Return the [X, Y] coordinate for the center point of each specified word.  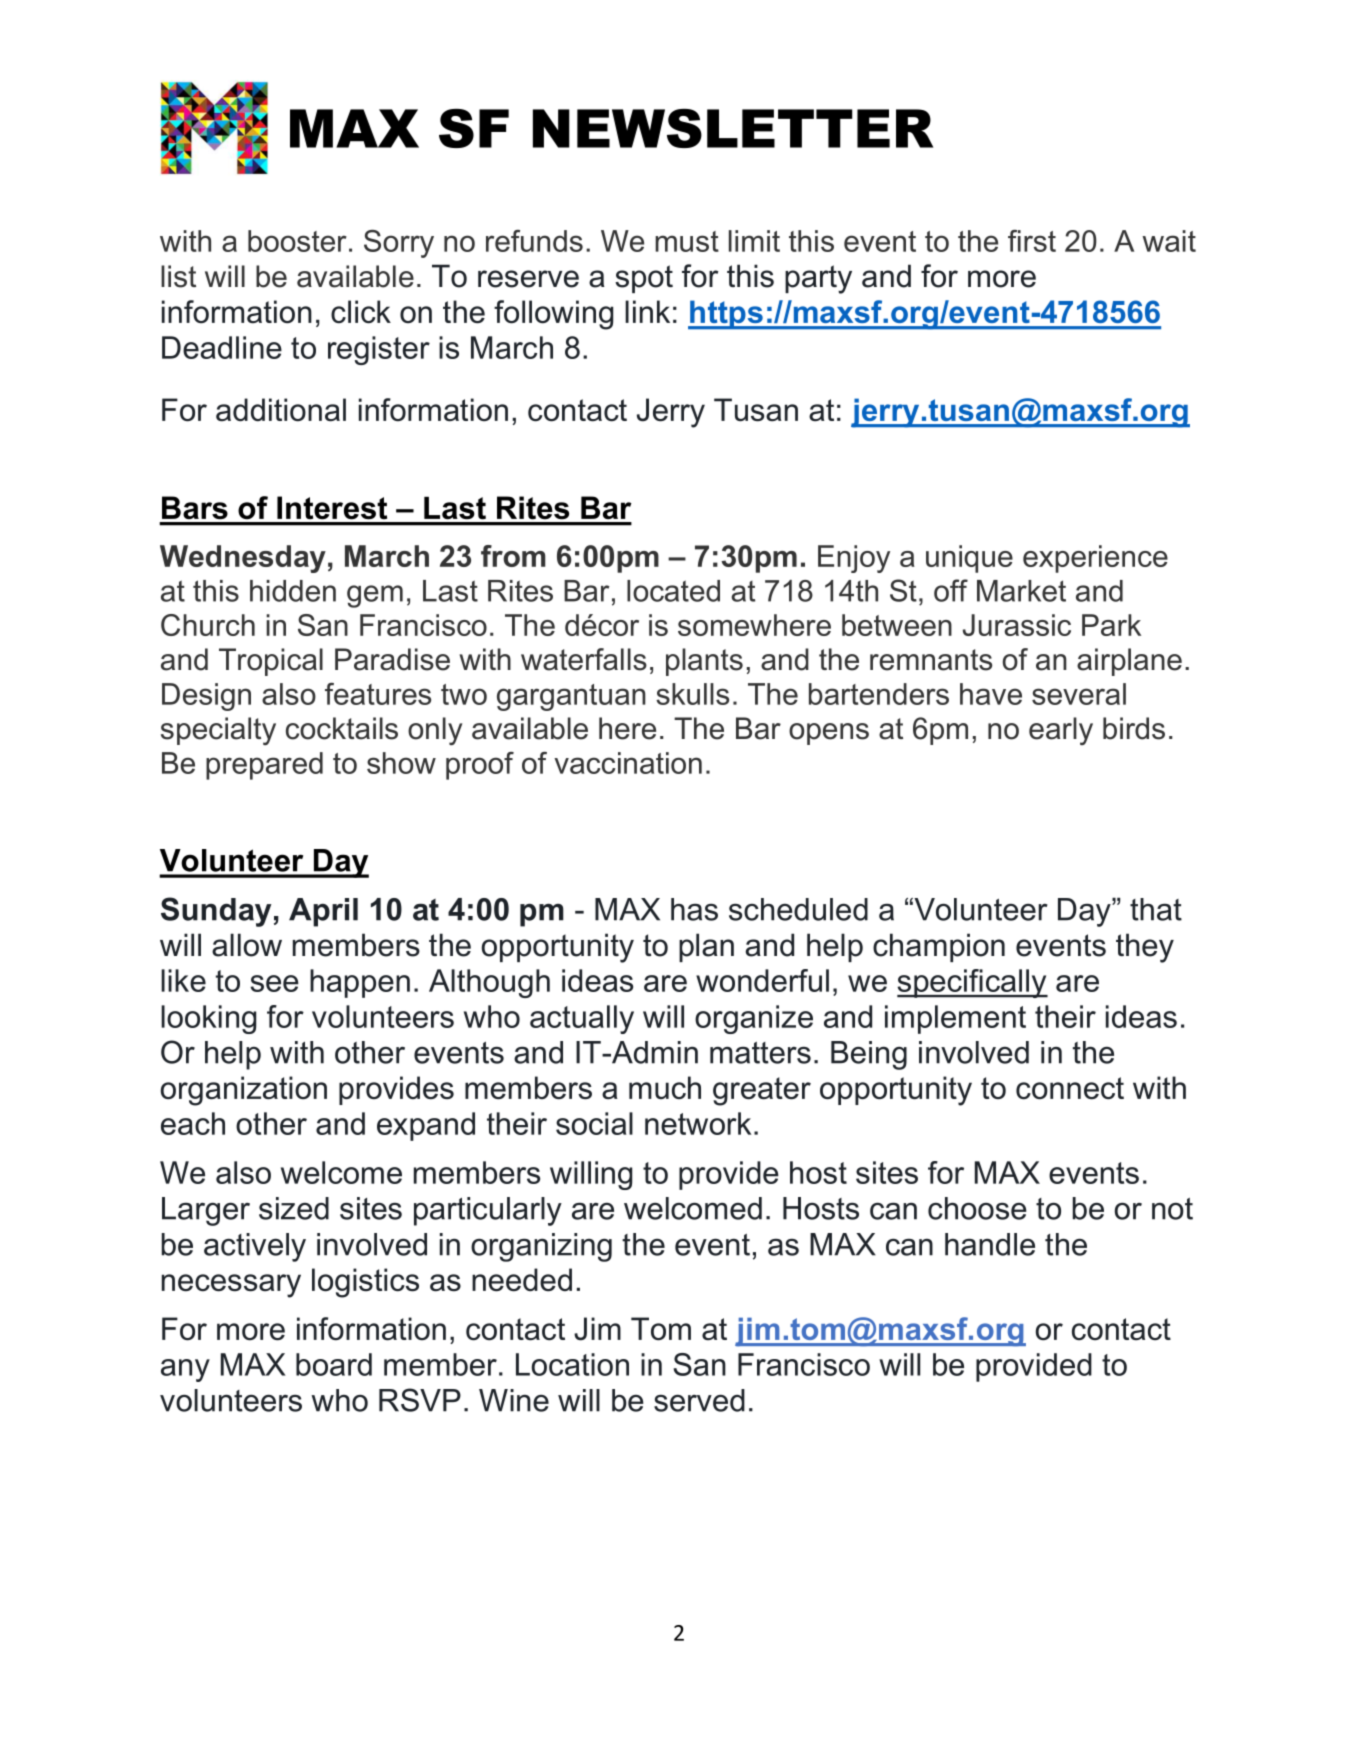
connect [1070, 1088]
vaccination [628, 763]
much [665, 1087]
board [334, 1364]
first [1032, 241]
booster [297, 241]
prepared [264, 766]
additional [281, 410]
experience [1095, 559]
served [699, 1400]
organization [244, 1091]
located [673, 591]
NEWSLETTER [733, 128]
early [1061, 731]
